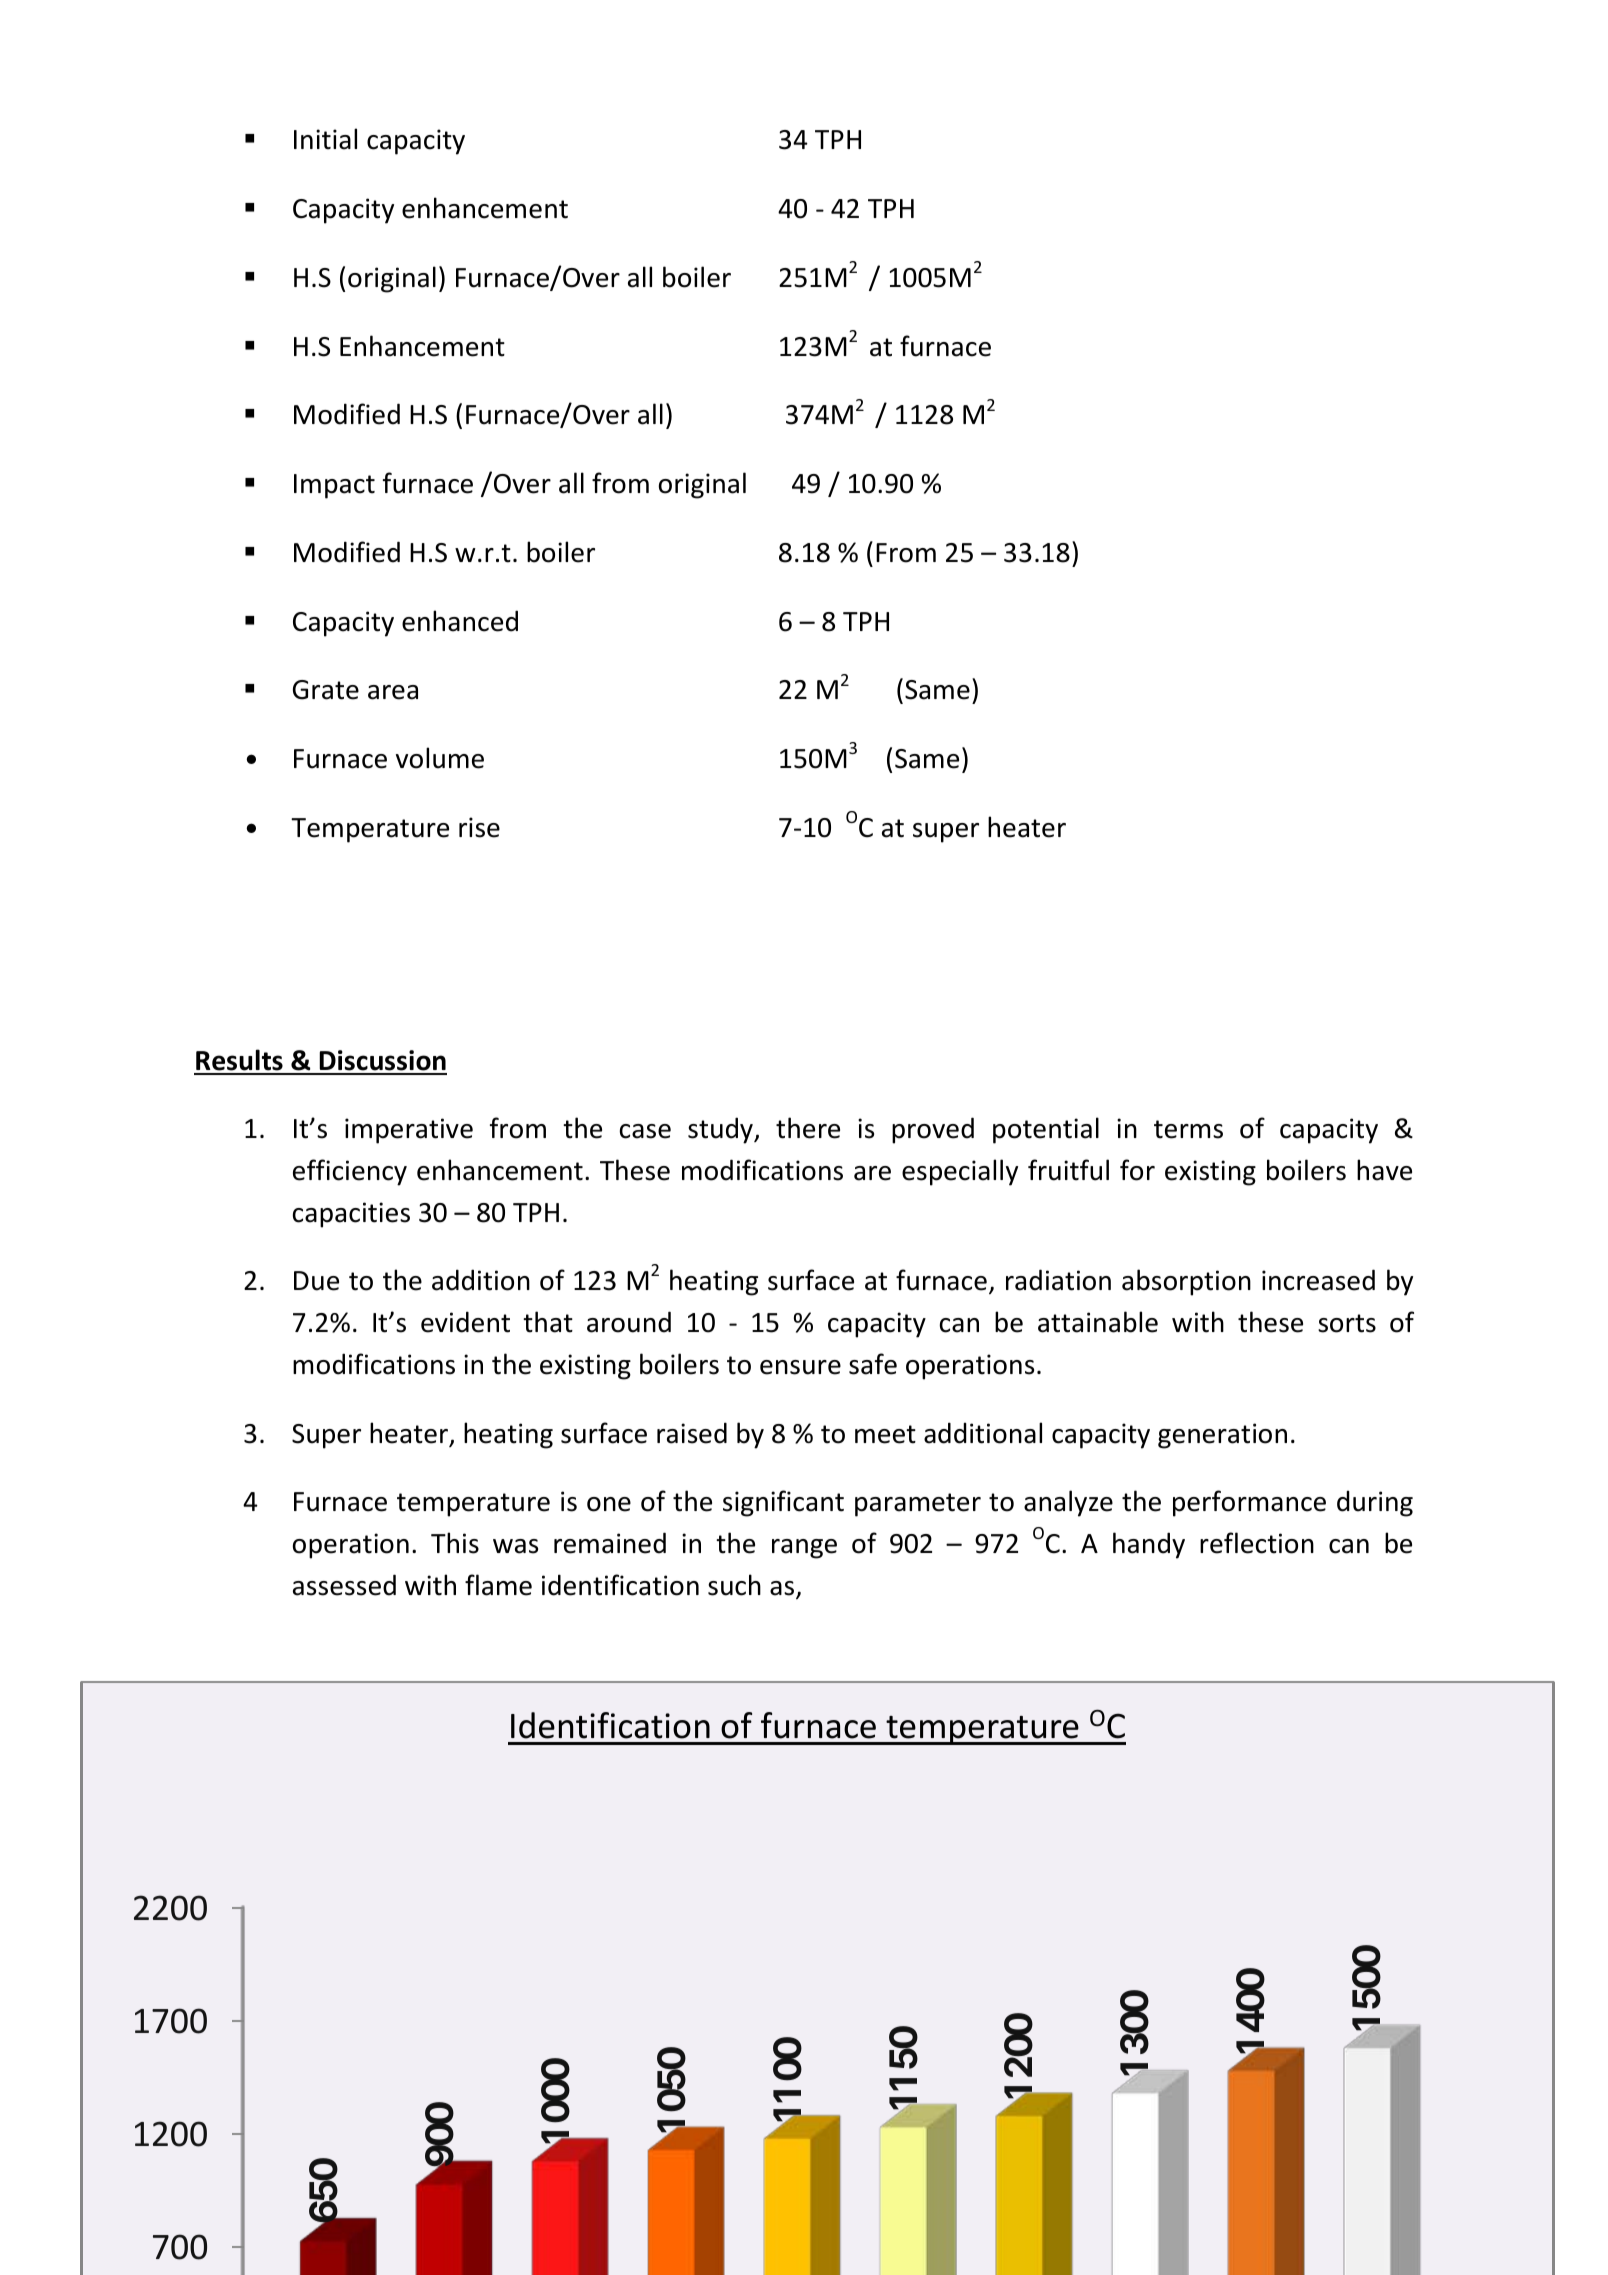 This screenshot has height=2275, width=1608. Describe the element at coordinates (393, 692) in the screenshot. I see `area` at that location.
